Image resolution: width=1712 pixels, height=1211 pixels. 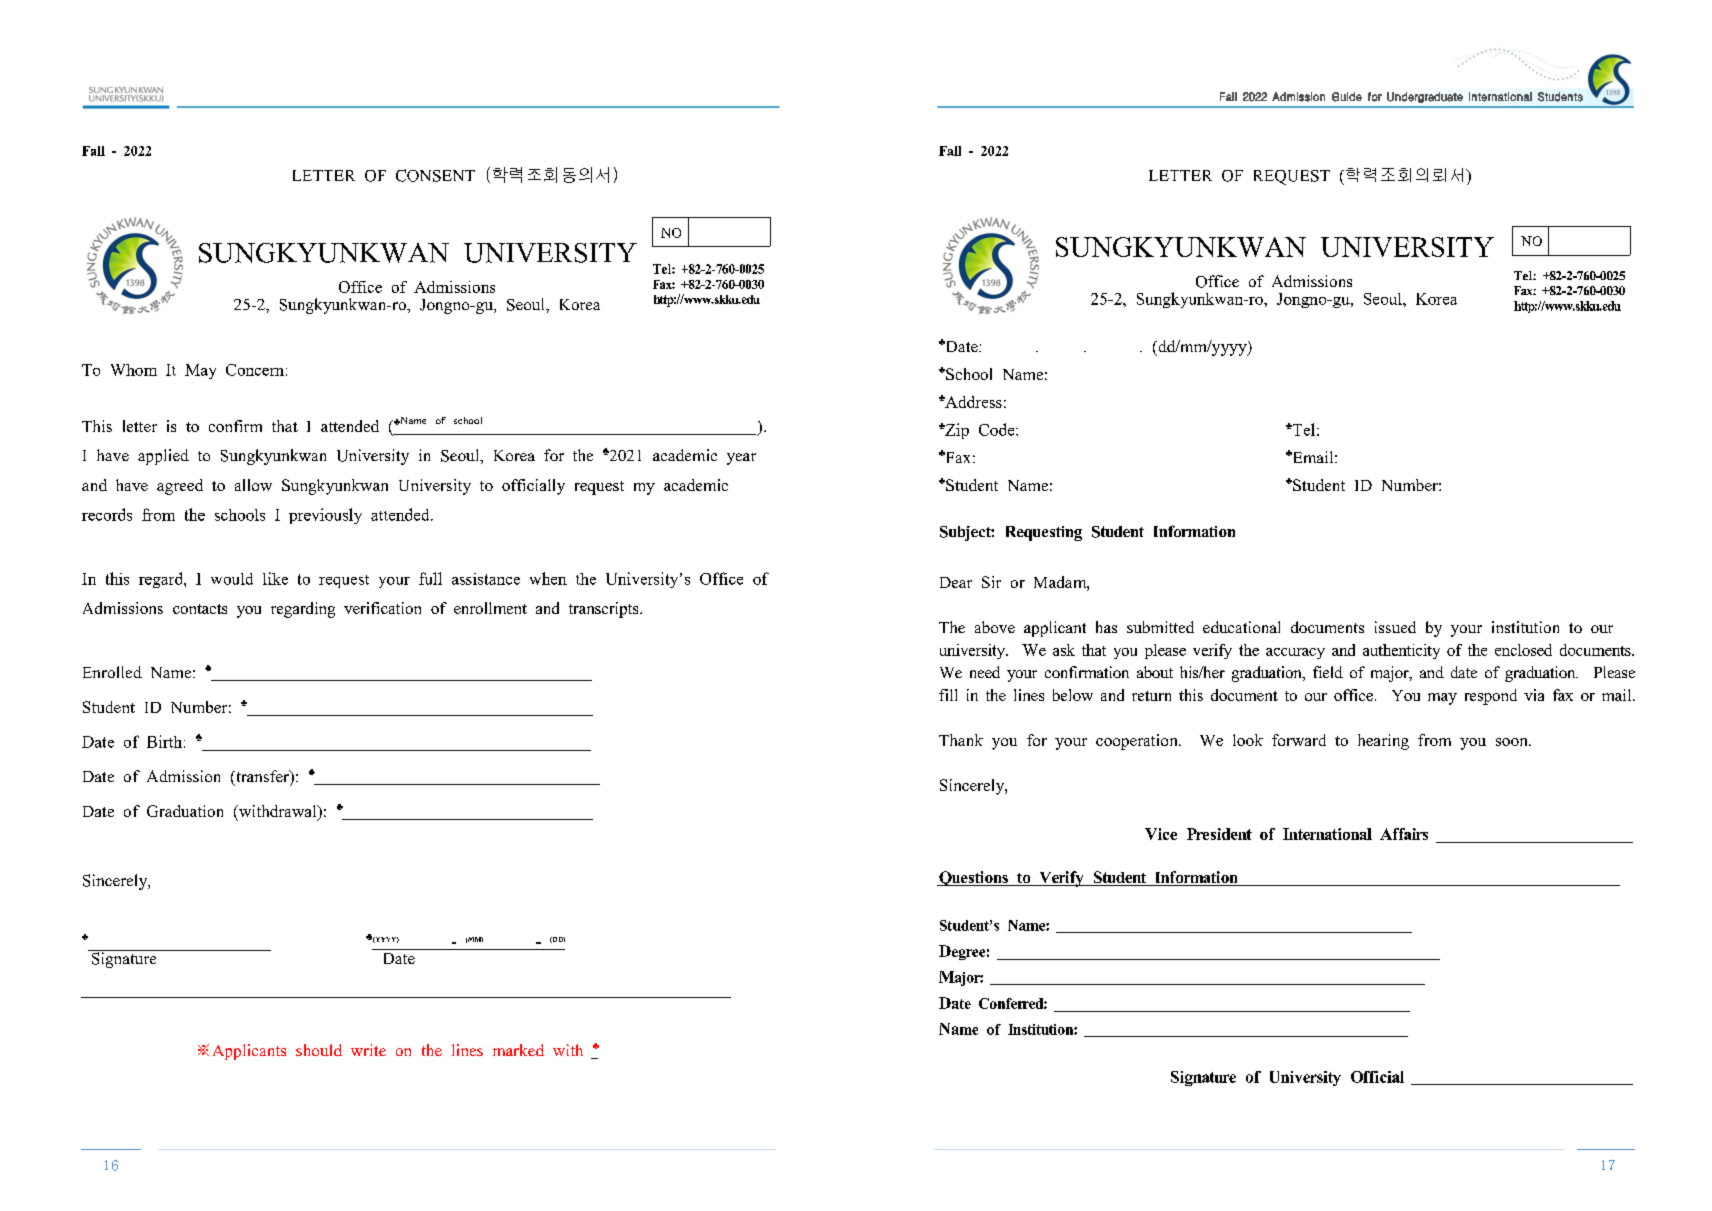 I want to click on Thank, so click(x=961, y=740).
